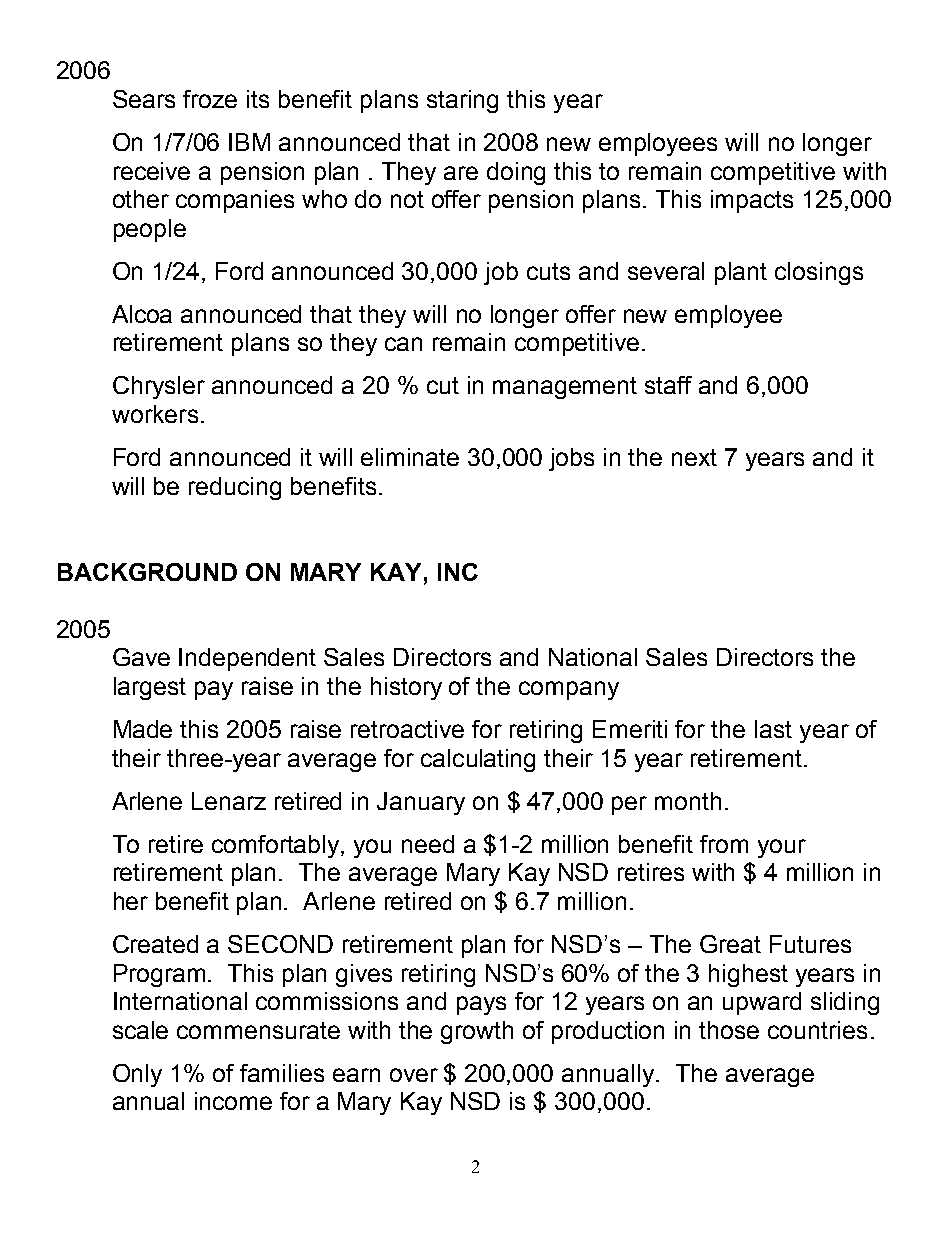 Image resolution: width=952 pixels, height=1233 pixels. I want to click on impacts, so click(752, 201).
